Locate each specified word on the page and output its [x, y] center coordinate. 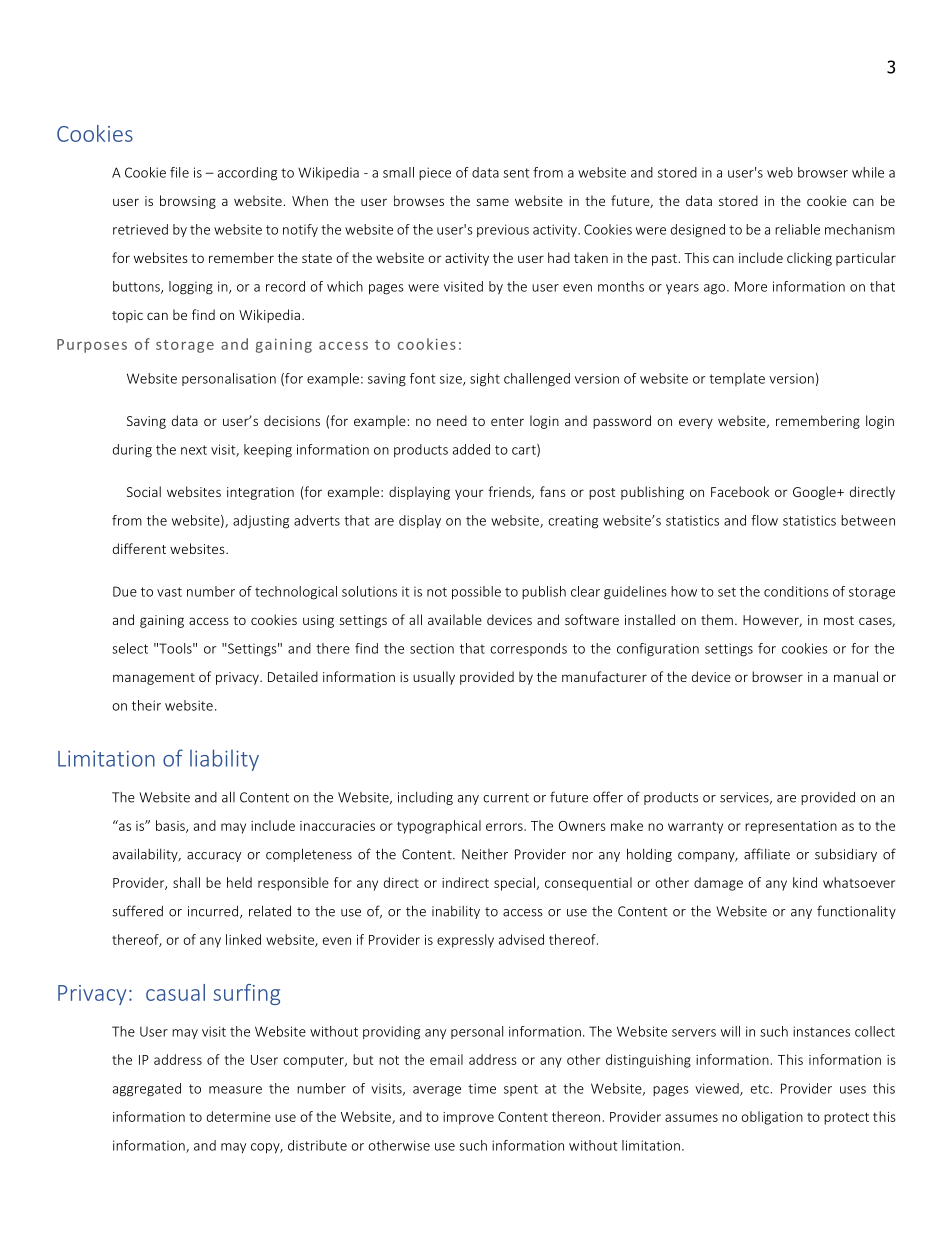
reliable [797, 229]
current [506, 798]
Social [144, 491]
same [492, 202]
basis [171, 826]
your [469, 494]
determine [239, 1116]
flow [764, 520]
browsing [188, 202]
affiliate [767, 854]
